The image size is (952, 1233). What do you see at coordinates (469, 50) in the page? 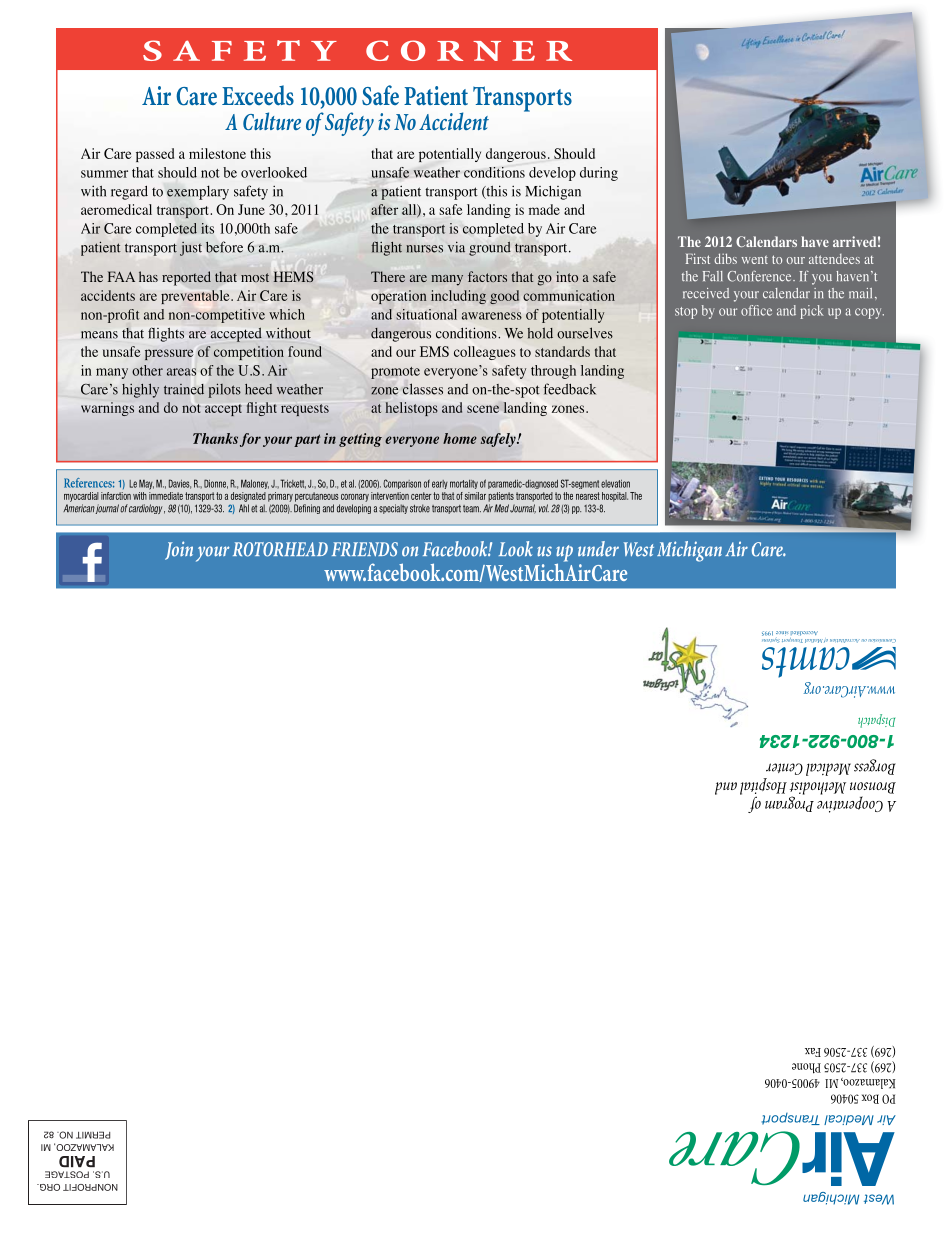
I see `CORNER` at bounding box center [469, 50].
